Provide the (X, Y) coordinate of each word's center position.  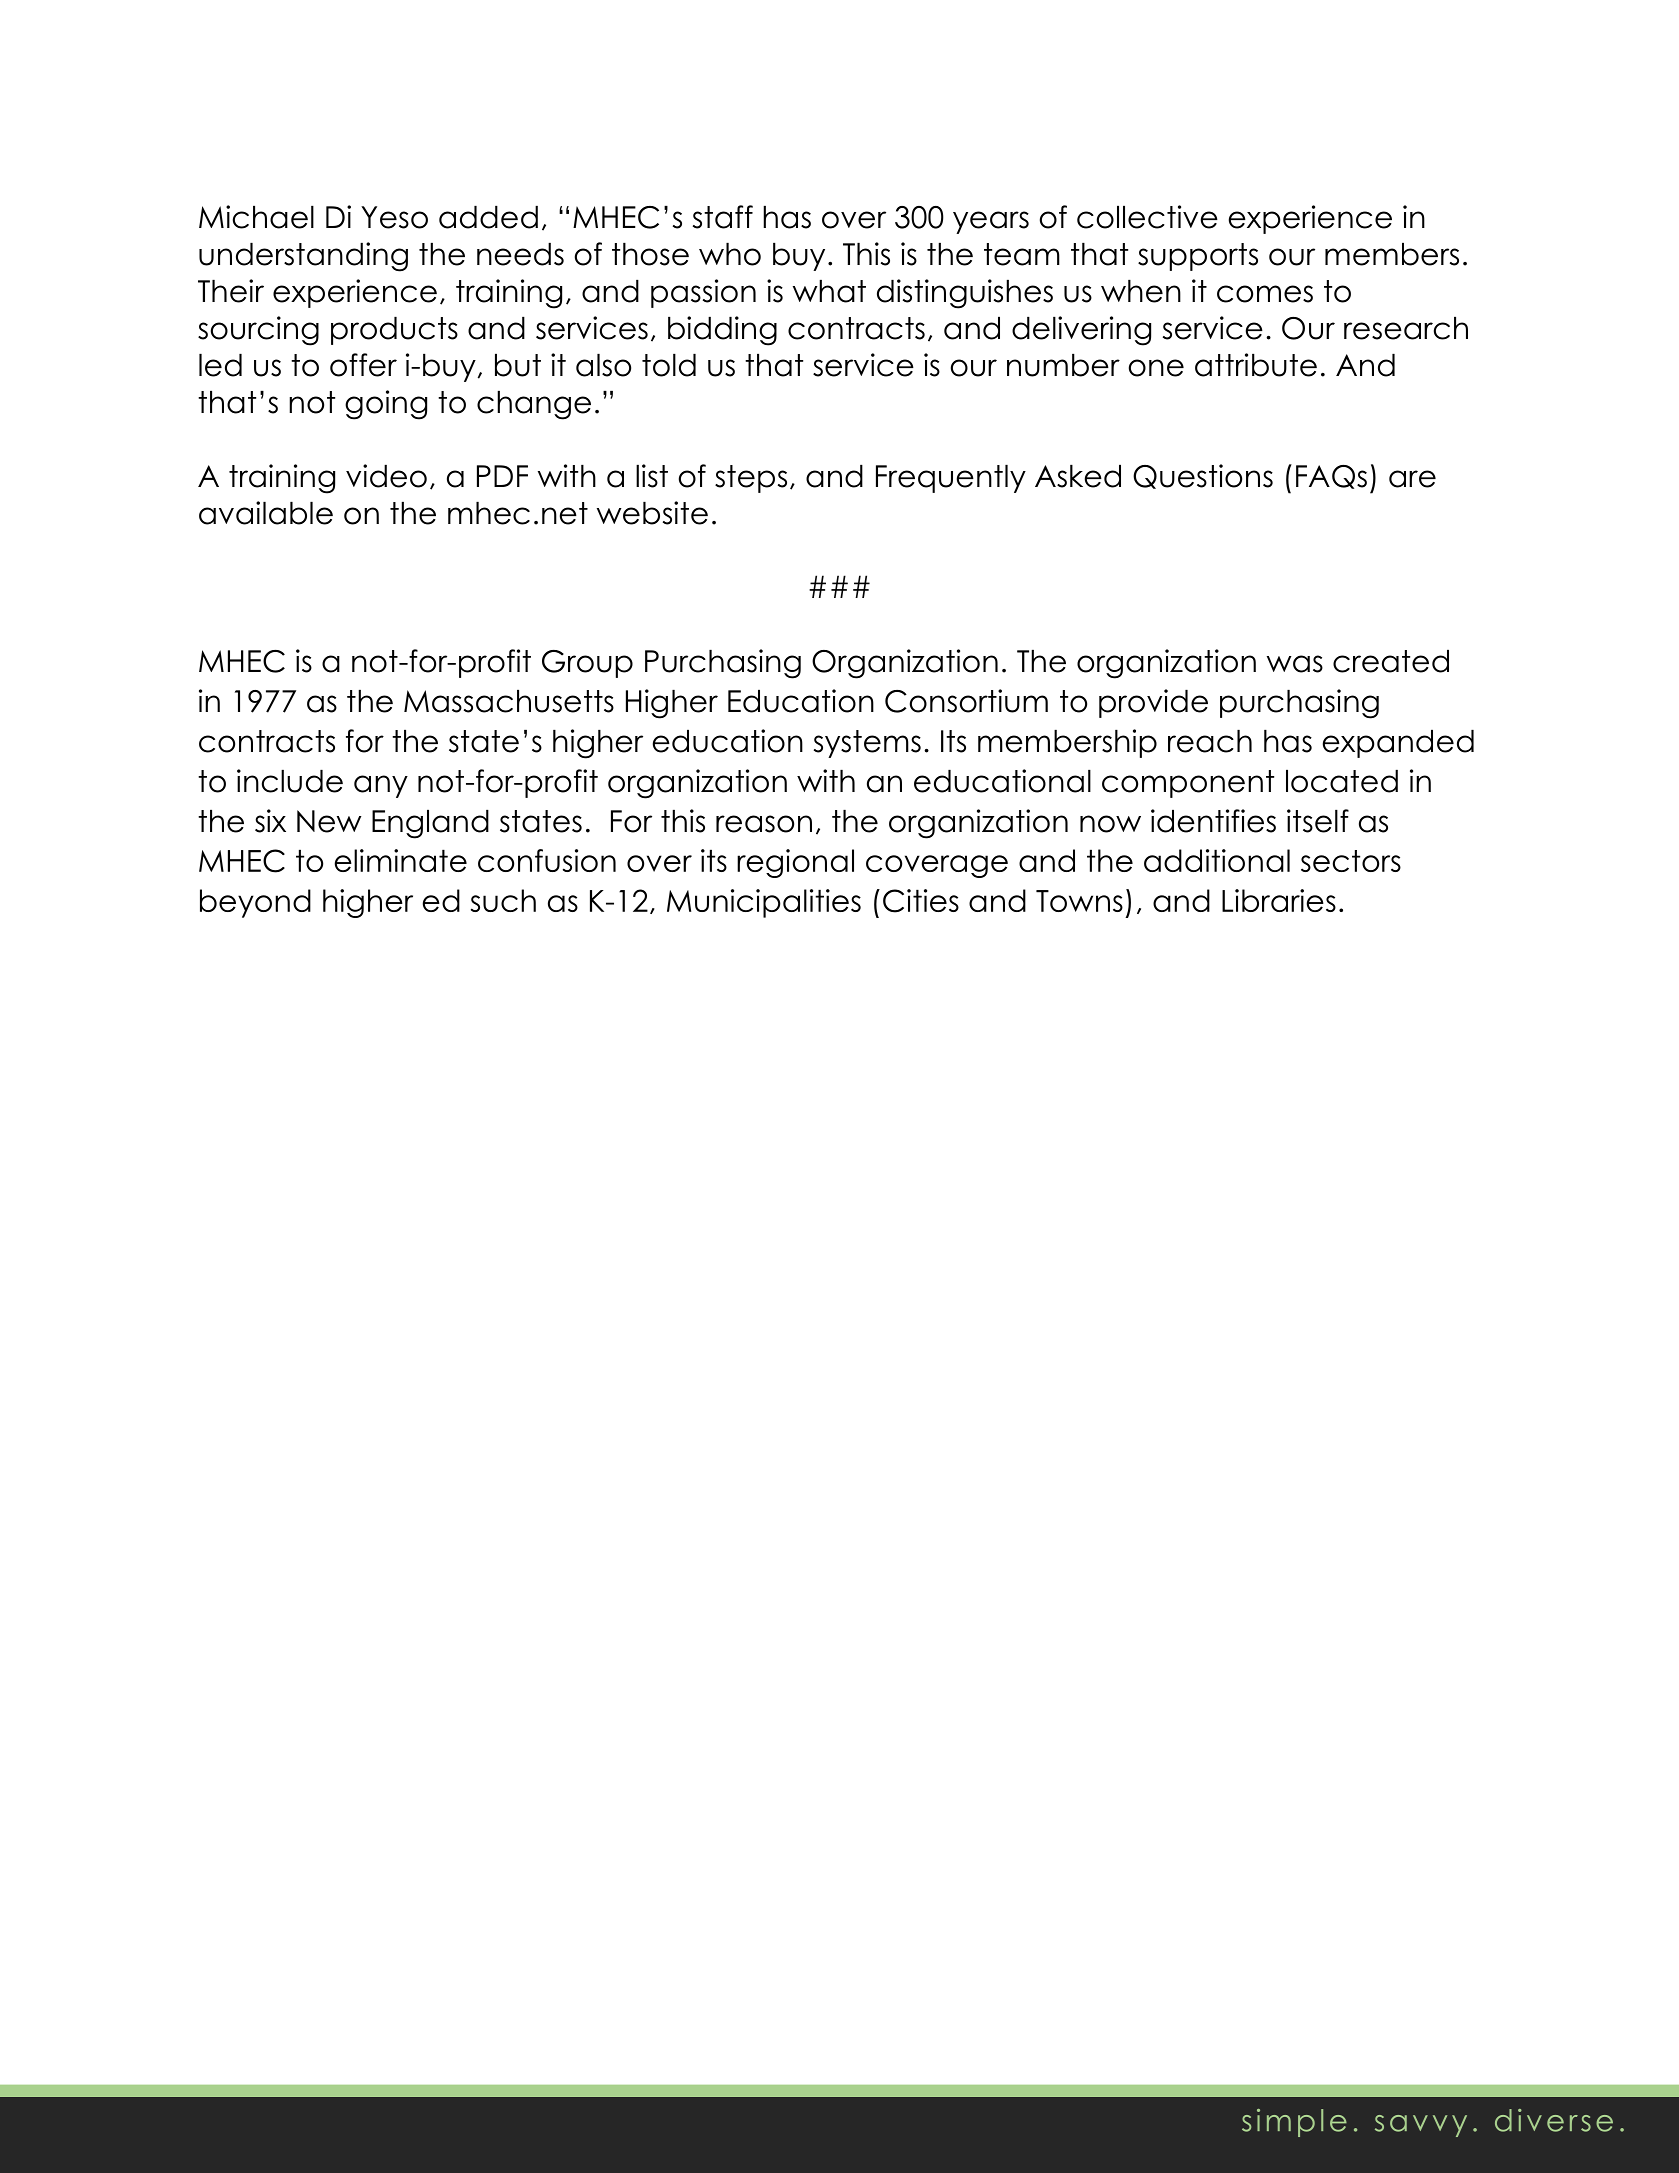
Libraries (1279, 900)
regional (795, 863)
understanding (303, 257)
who (730, 254)
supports (1198, 257)
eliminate (400, 860)
